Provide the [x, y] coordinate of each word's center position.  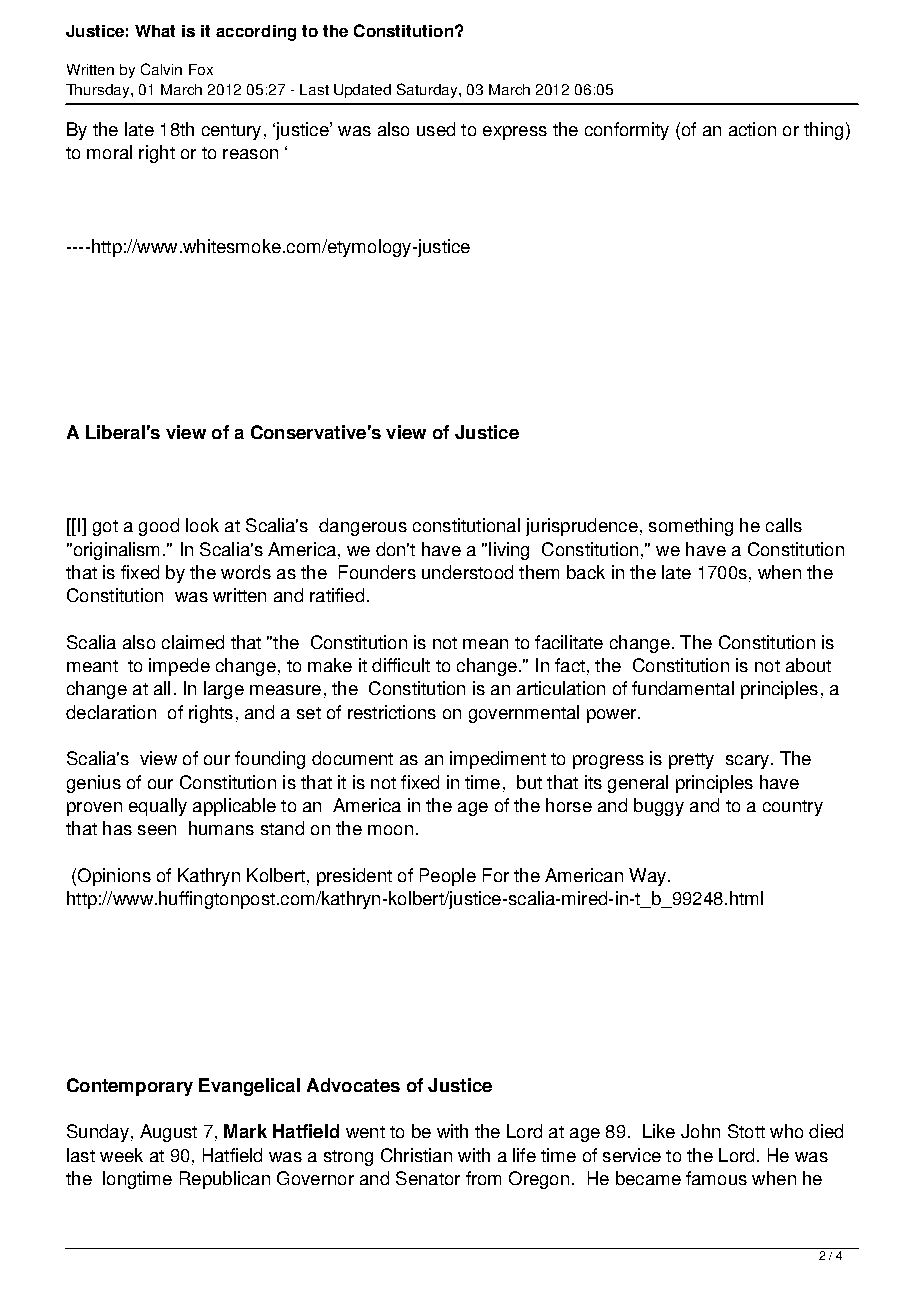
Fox [201, 69]
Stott [746, 1131]
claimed [193, 642]
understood [467, 572]
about [808, 665]
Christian [416, 1155]
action [752, 129]
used [436, 129]
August [168, 1133]
